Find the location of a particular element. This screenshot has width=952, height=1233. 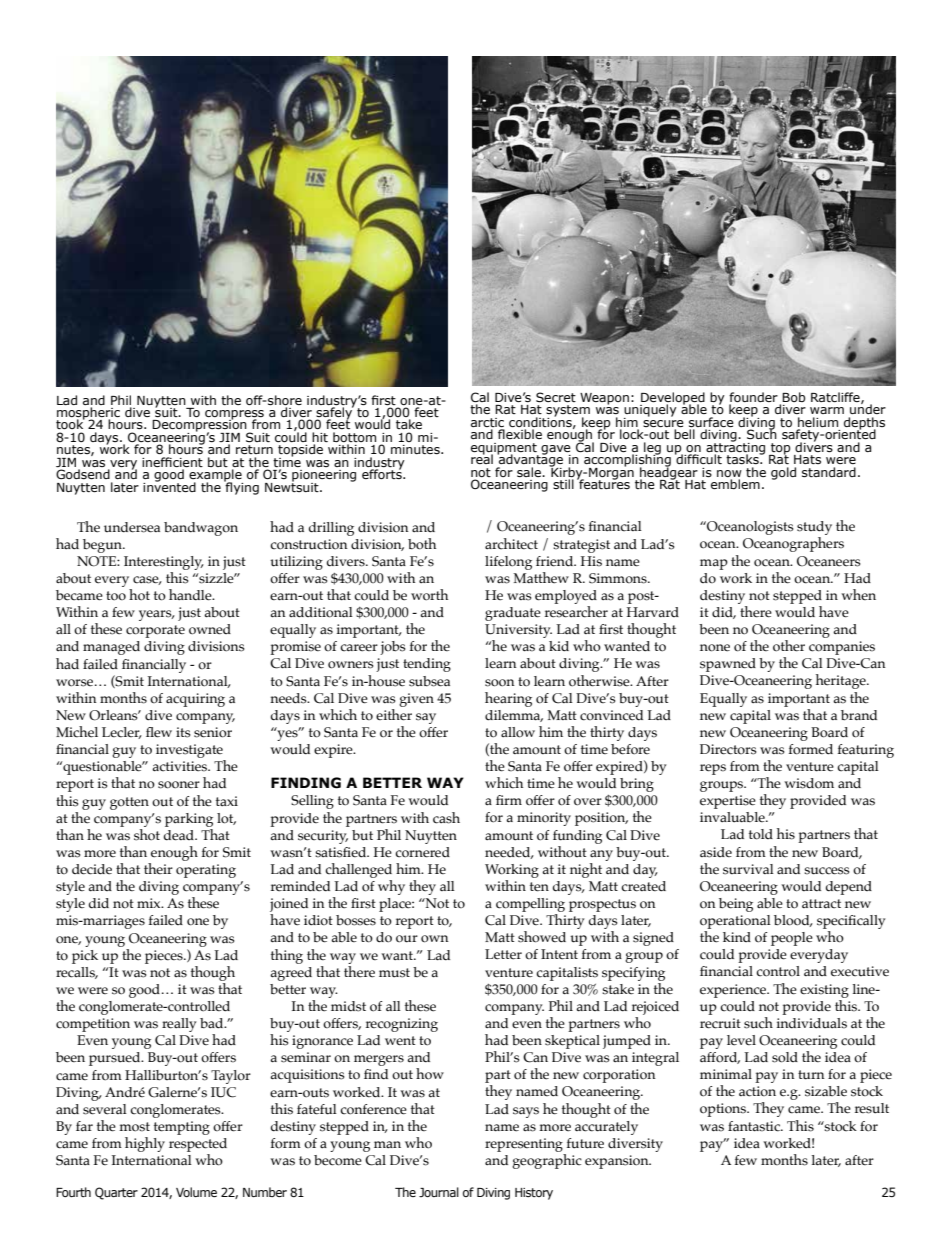

compelling is located at coordinates (530, 905).
